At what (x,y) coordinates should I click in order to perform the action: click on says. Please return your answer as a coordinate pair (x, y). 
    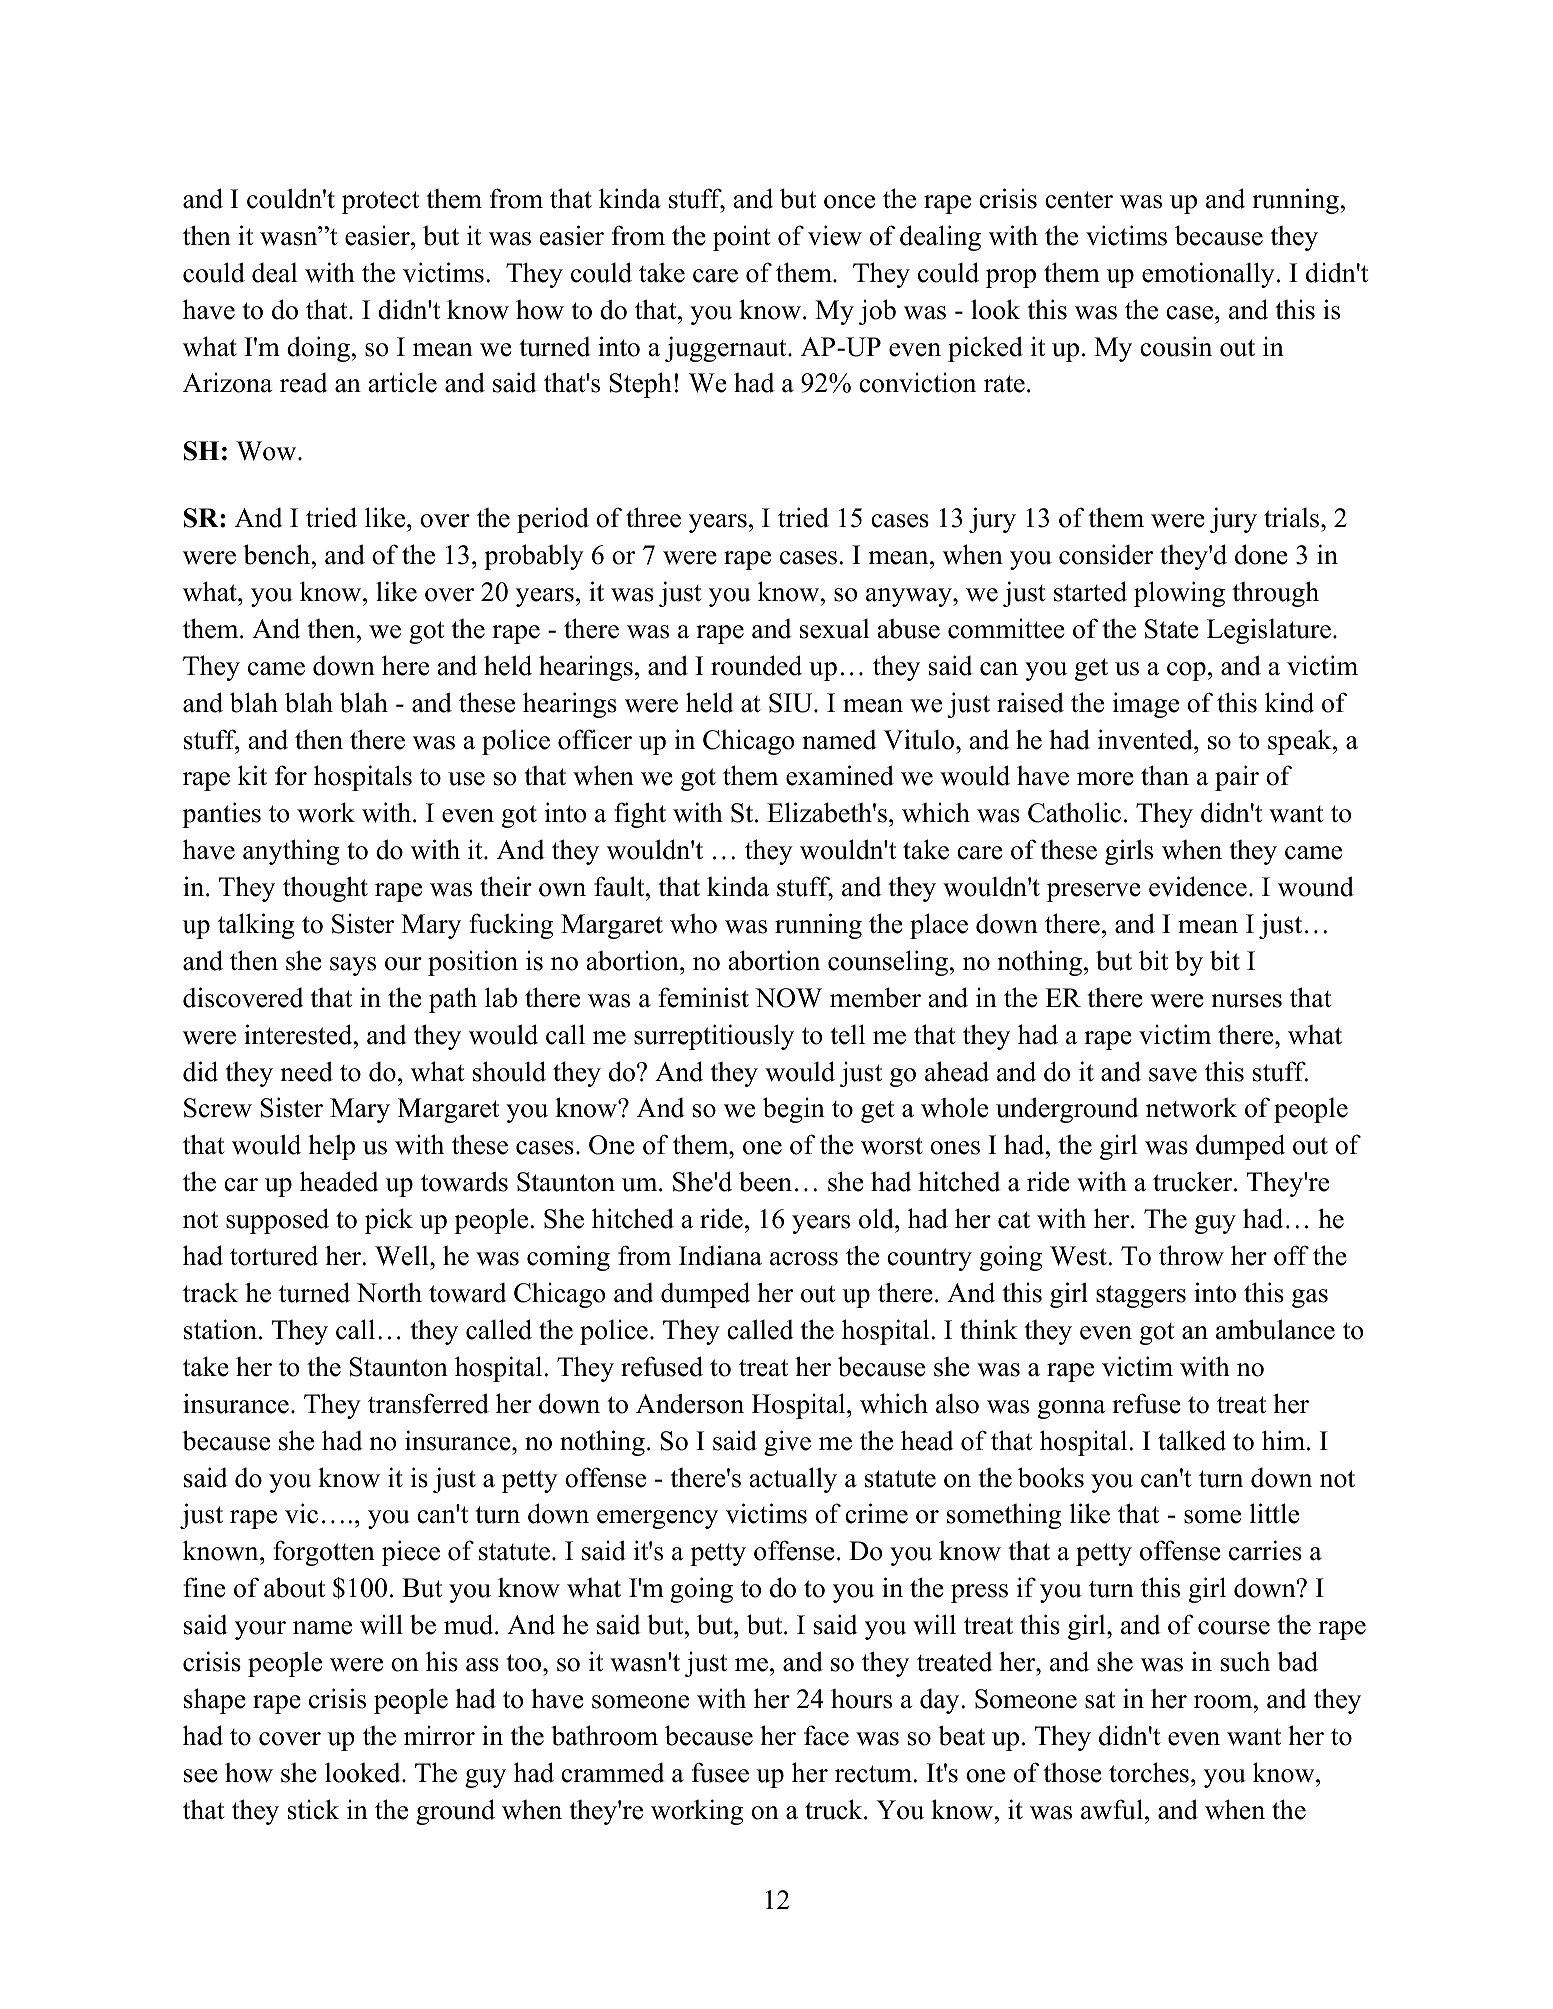
    Looking at the image, I should click on (353, 966).
